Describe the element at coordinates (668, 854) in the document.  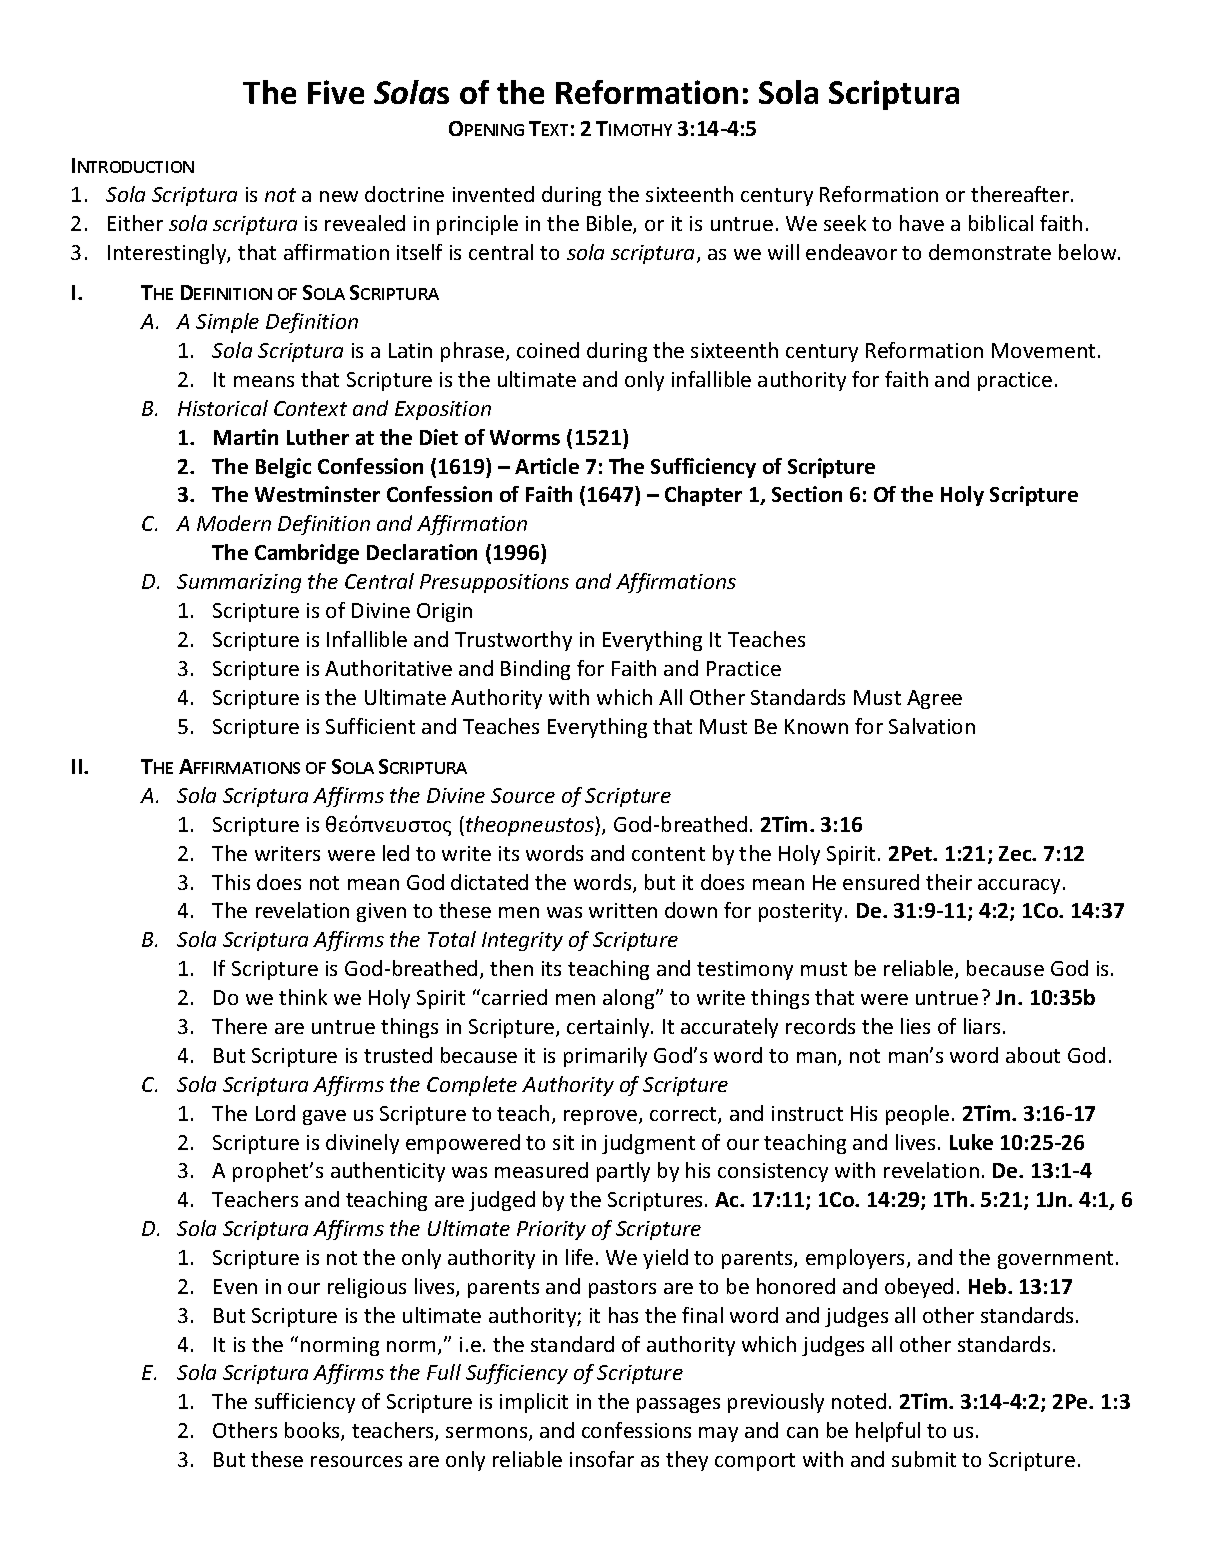
I see `content` at that location.
